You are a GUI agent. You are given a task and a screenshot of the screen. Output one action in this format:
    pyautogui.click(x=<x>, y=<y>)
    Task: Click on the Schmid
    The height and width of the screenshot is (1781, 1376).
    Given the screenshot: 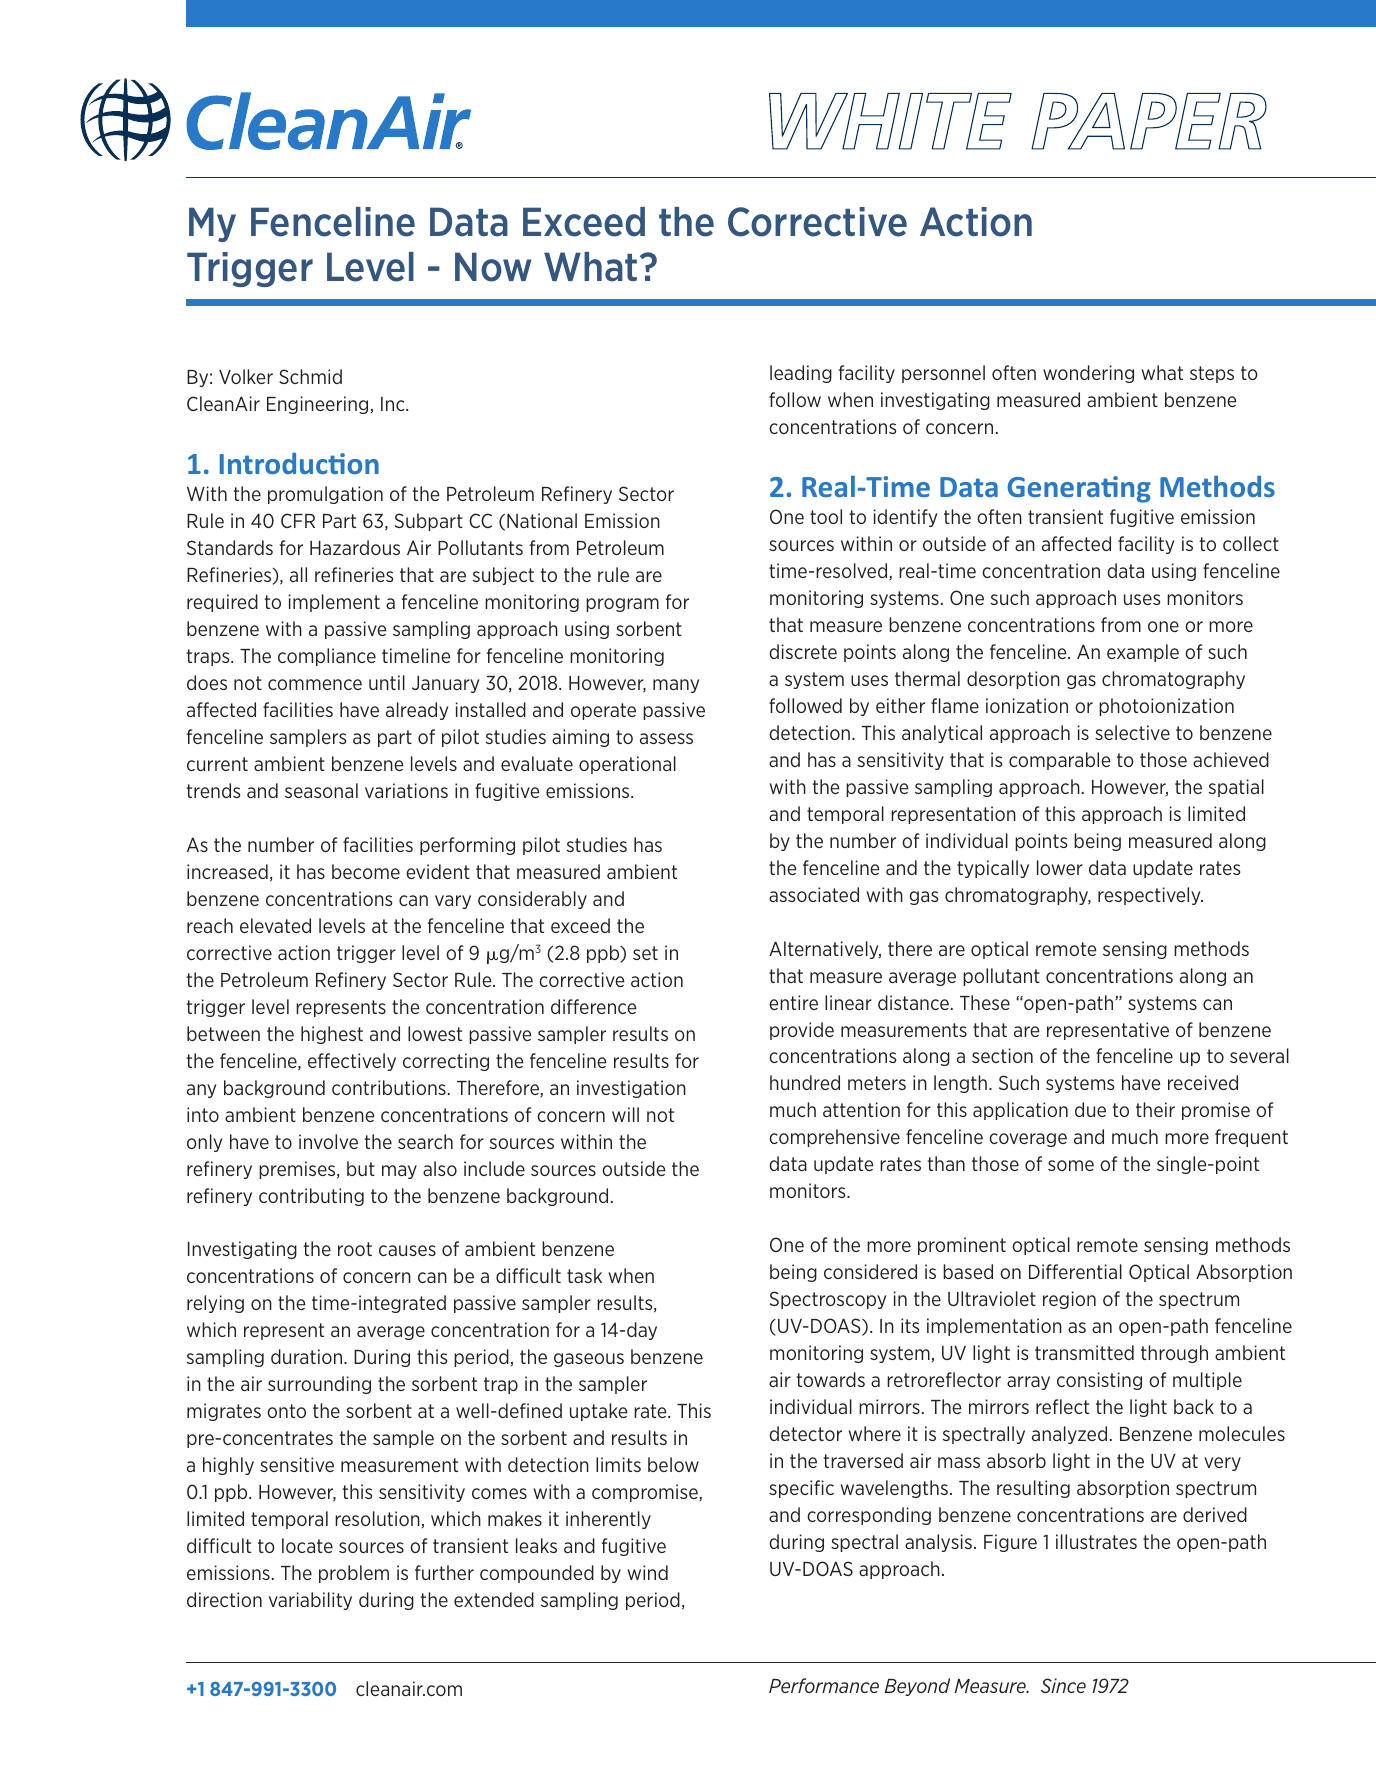 What is the action you would take?
    pyautogui.click(x=310, y=376)
